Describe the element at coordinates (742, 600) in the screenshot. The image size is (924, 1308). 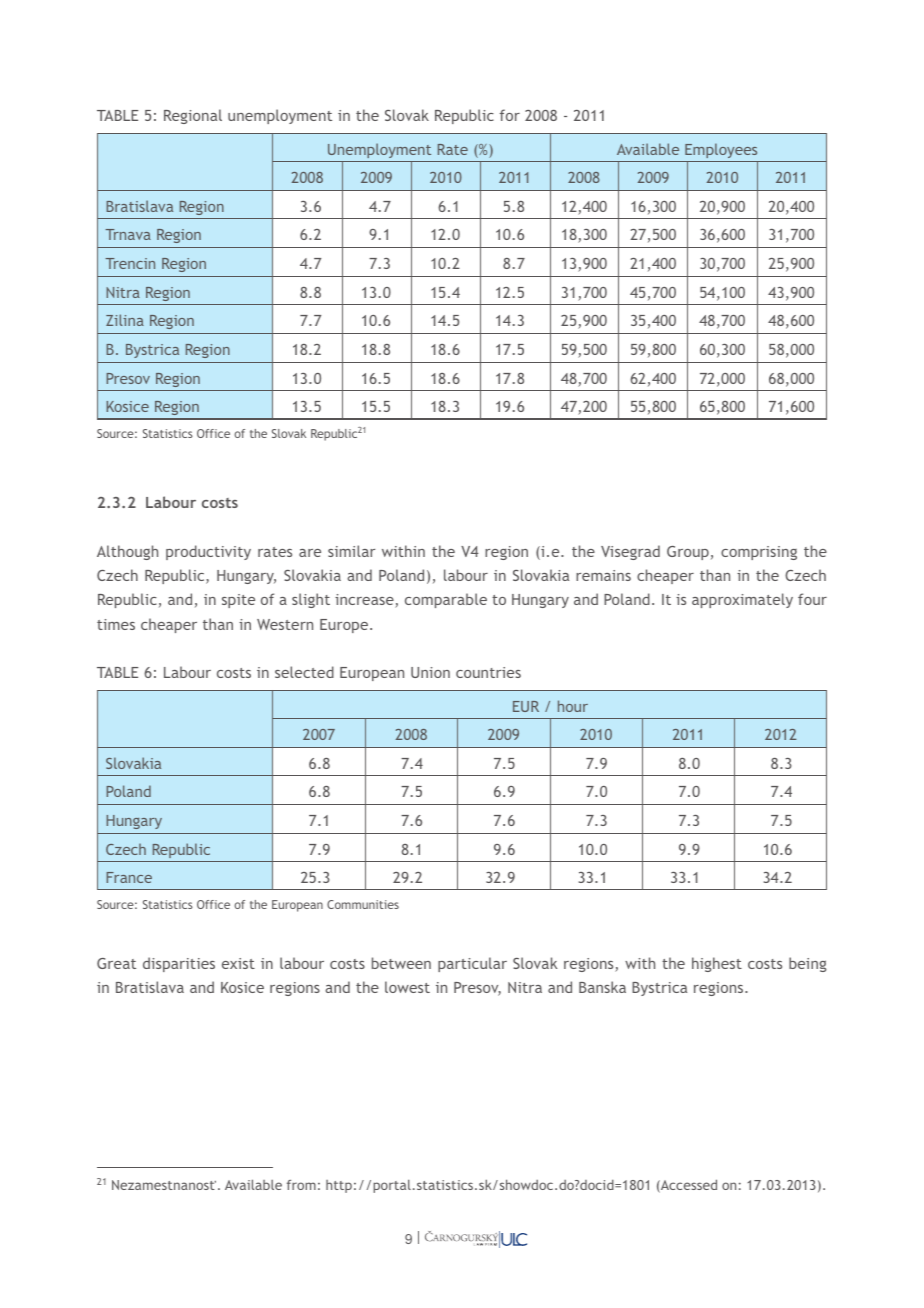
I see `approximately` at that location.
